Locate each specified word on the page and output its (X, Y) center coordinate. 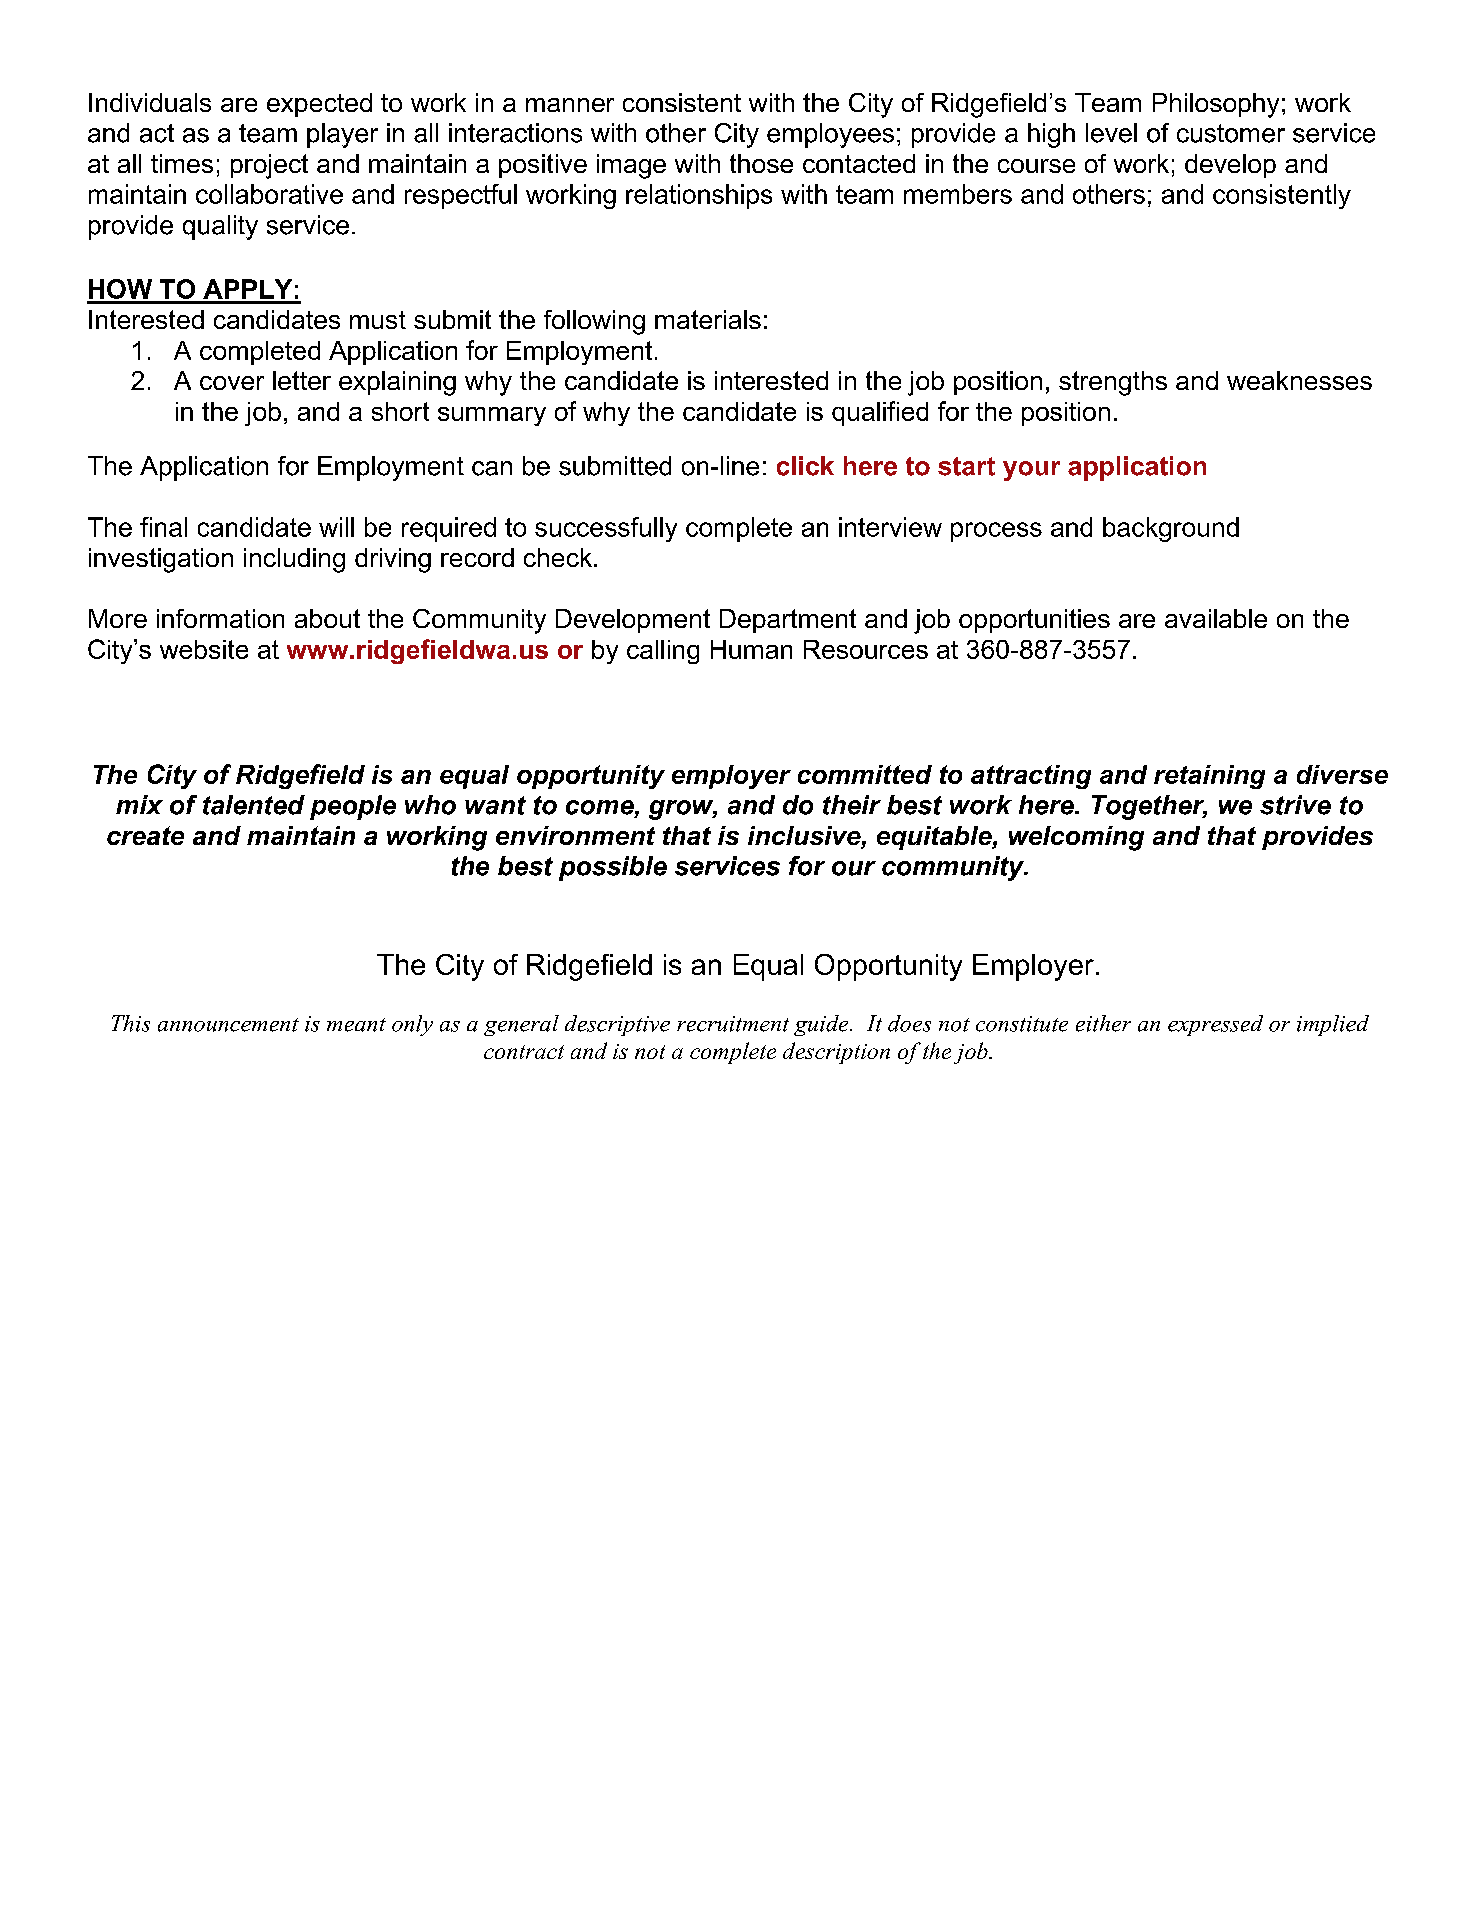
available (1216, 618)
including (294, 560)
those (761, 163)
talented (254, 805)
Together (1149, 807)
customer (1231, 133)
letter (302, 380)
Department (788, 621)
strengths (1113, 383)
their (852, 805)
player (342, 135)
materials (708, 319)
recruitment (733, 1024)
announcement (228, 1025)
